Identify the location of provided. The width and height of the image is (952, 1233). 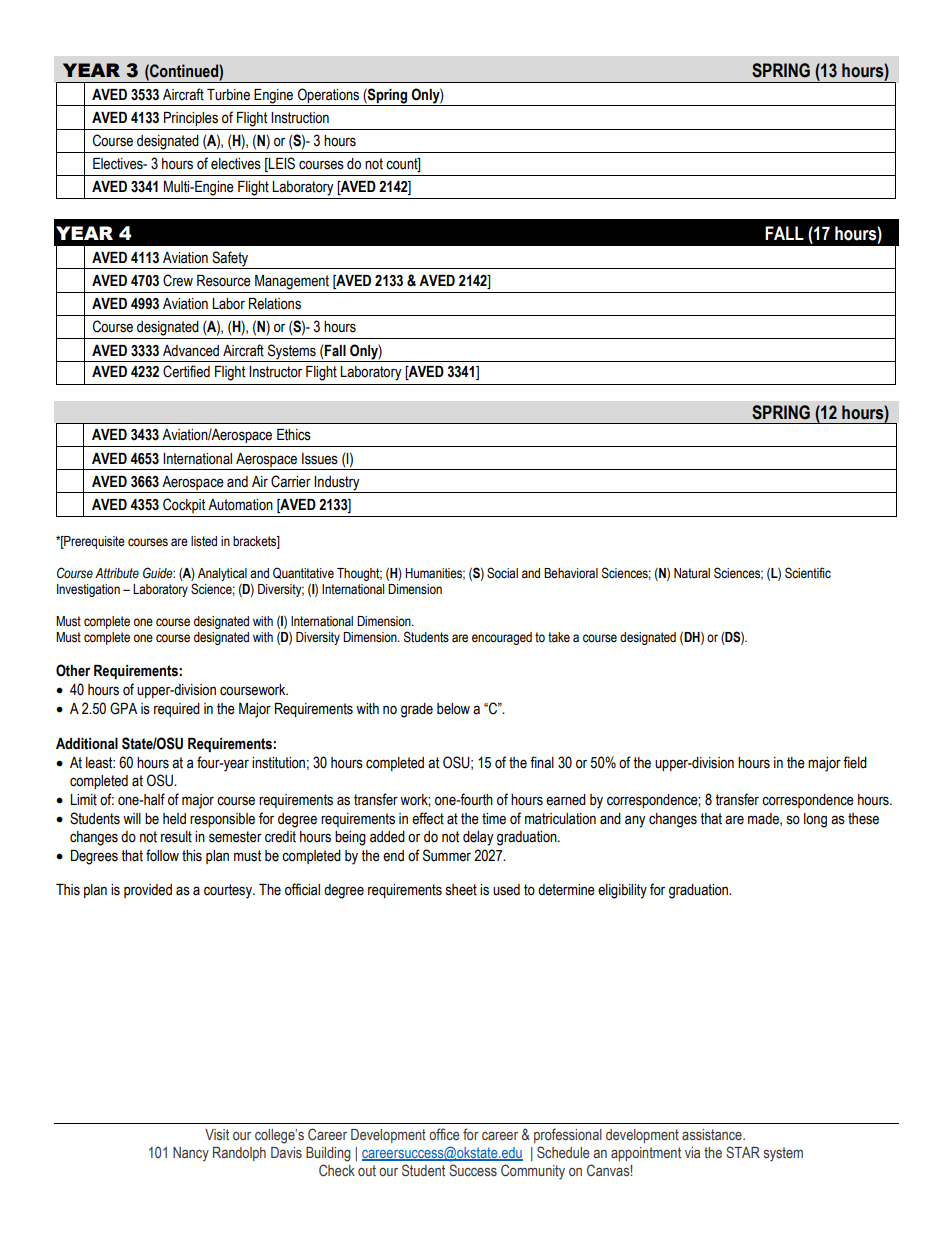
(148, 891).
